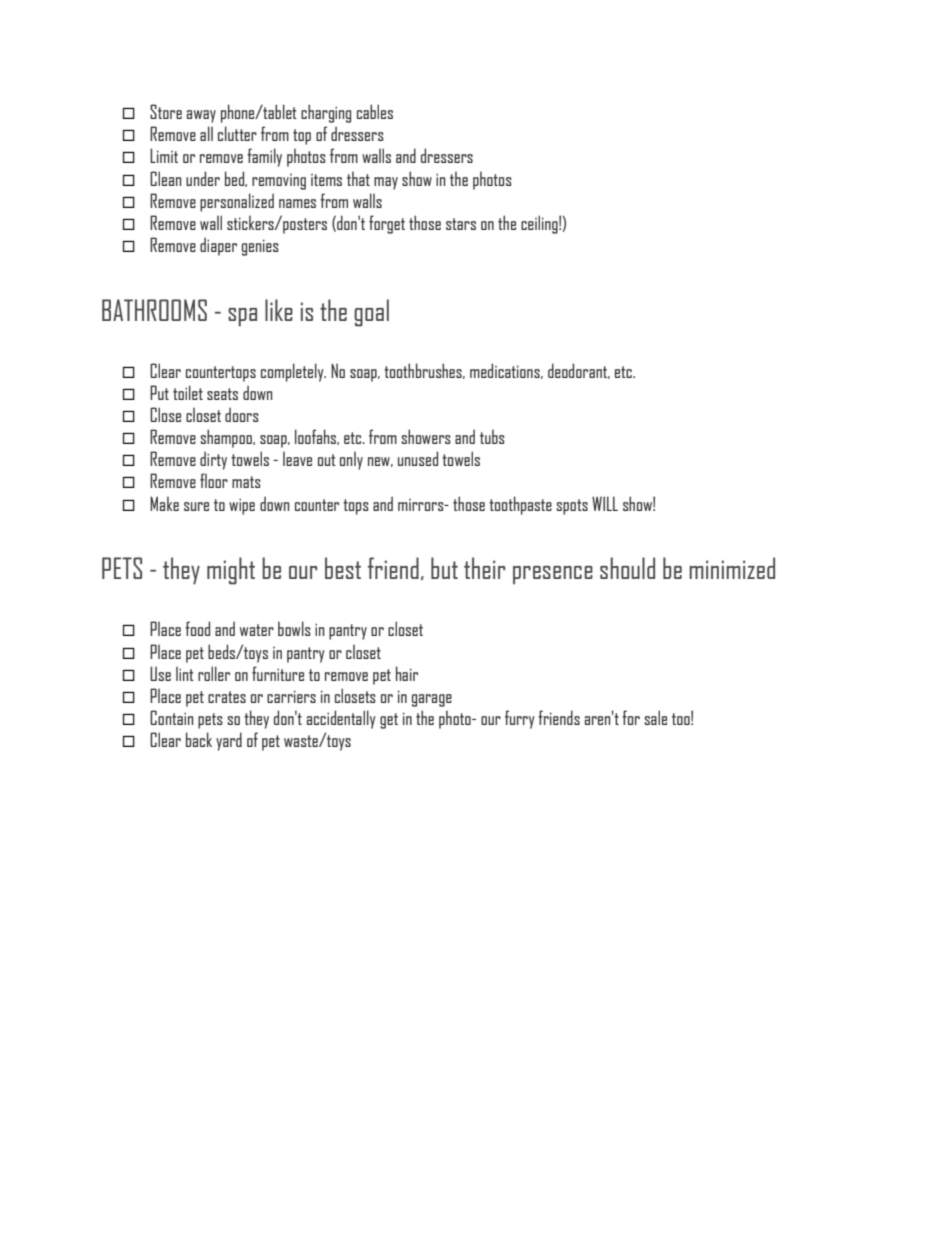 The image size is (952, 1233). Describe the element at coordinates (492, 436) in the screenshot. I see `tubs` at that location.
